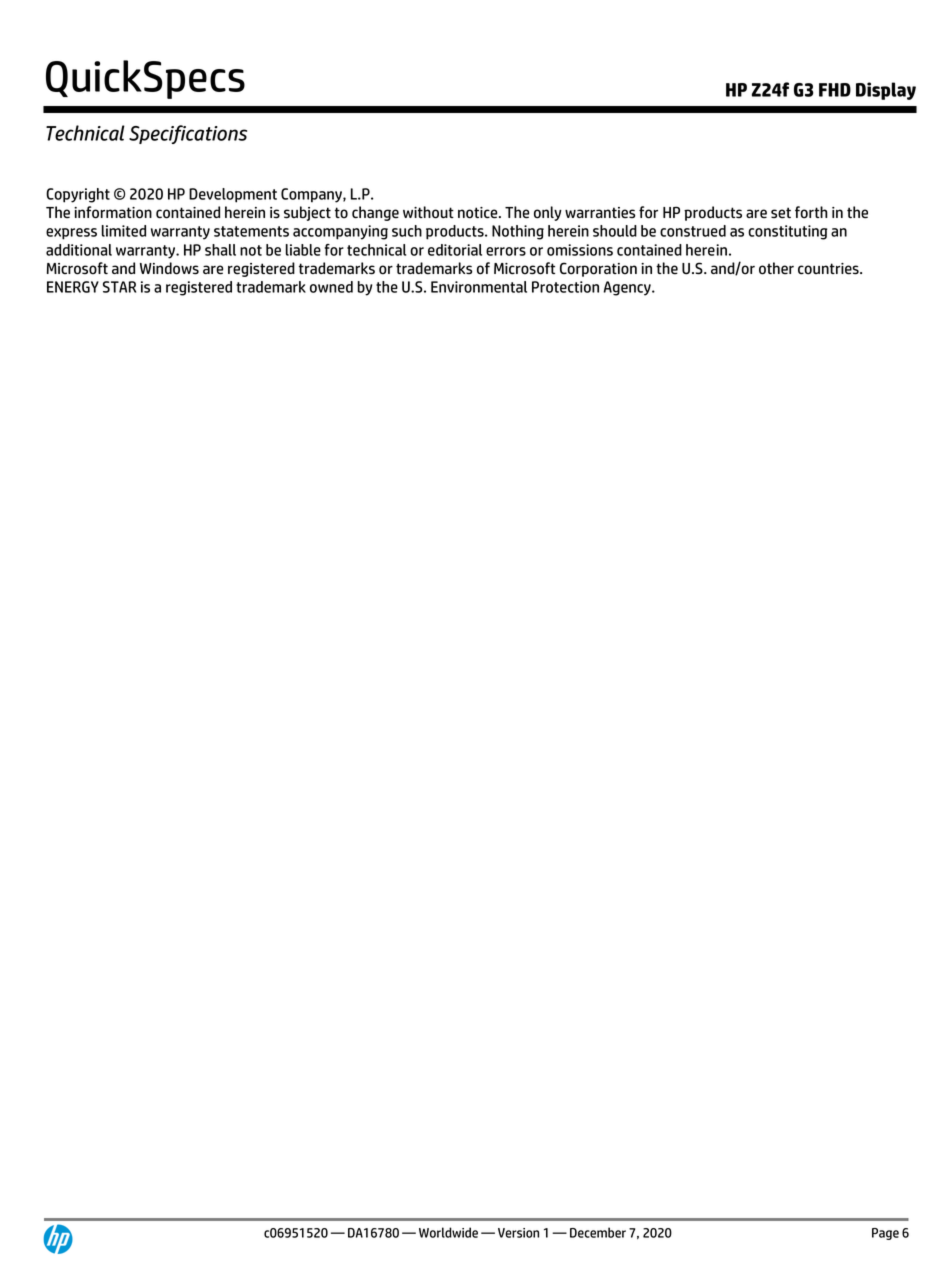 The height and width of the screenshot is (1270, 952). I want to click on notice, so click(479, 213).
